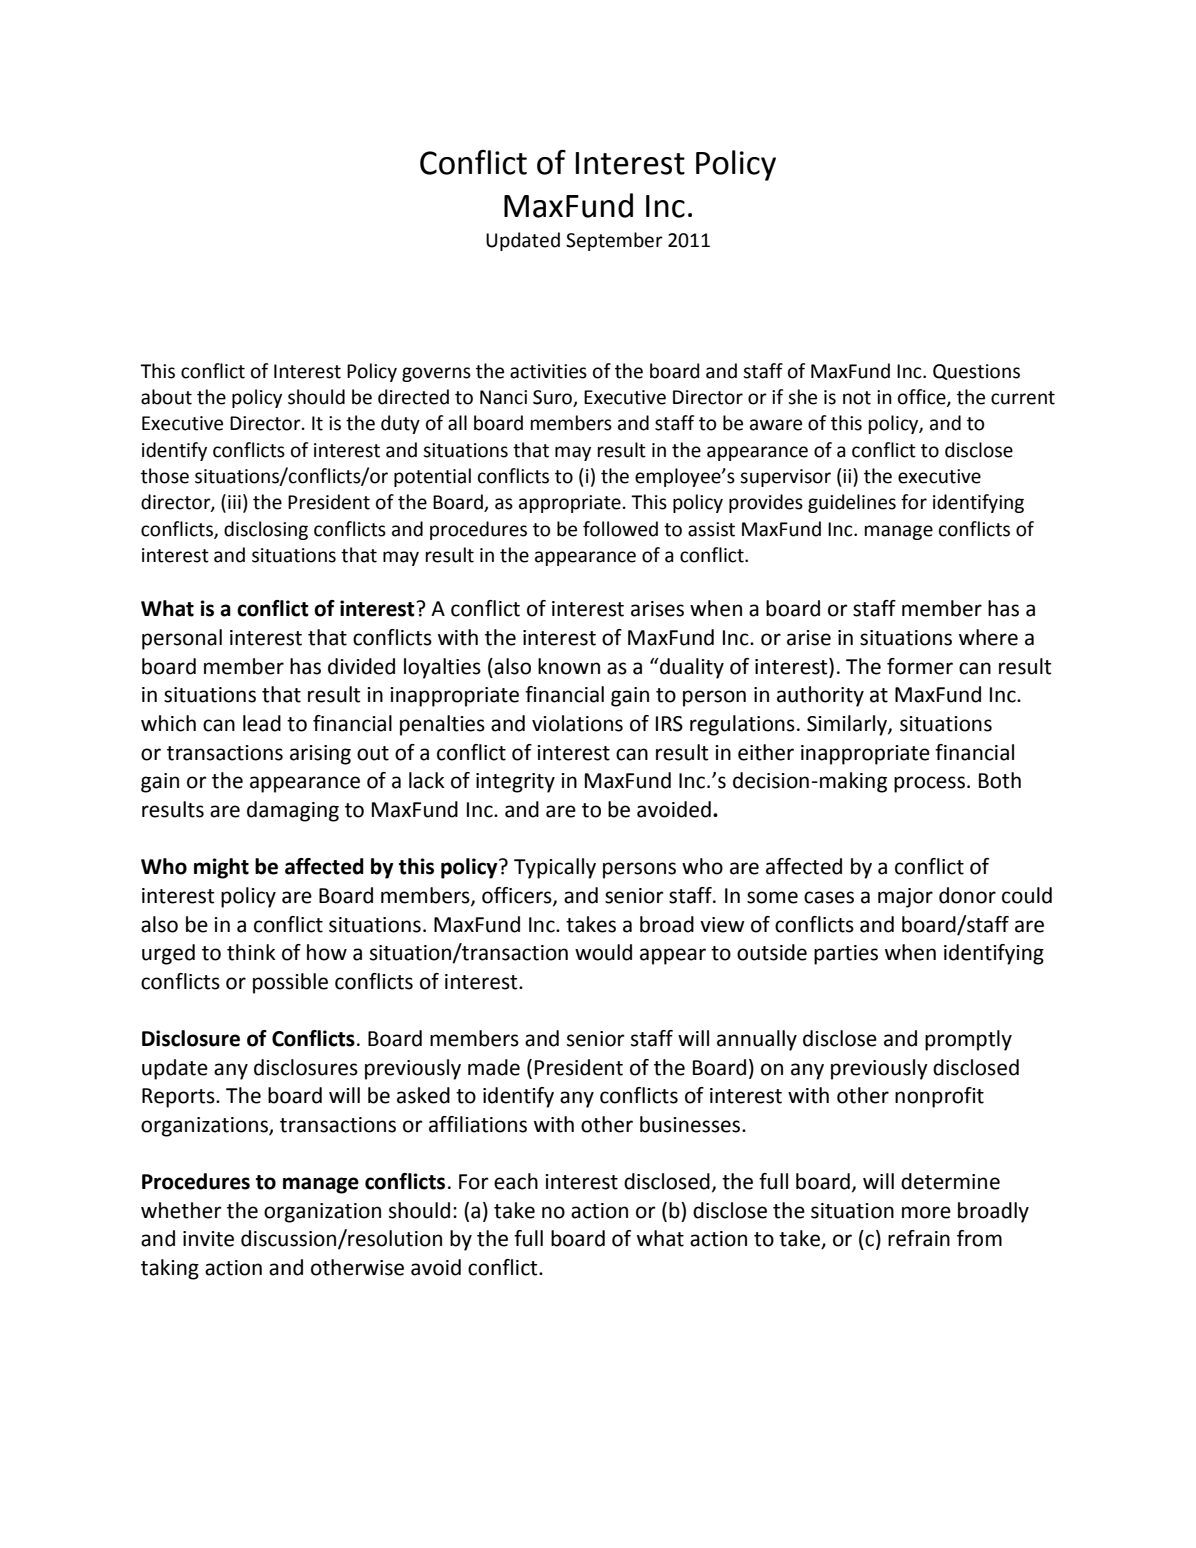  Describe the element at coordinates (976, 372) in the image. I see `Questions` at that location.
